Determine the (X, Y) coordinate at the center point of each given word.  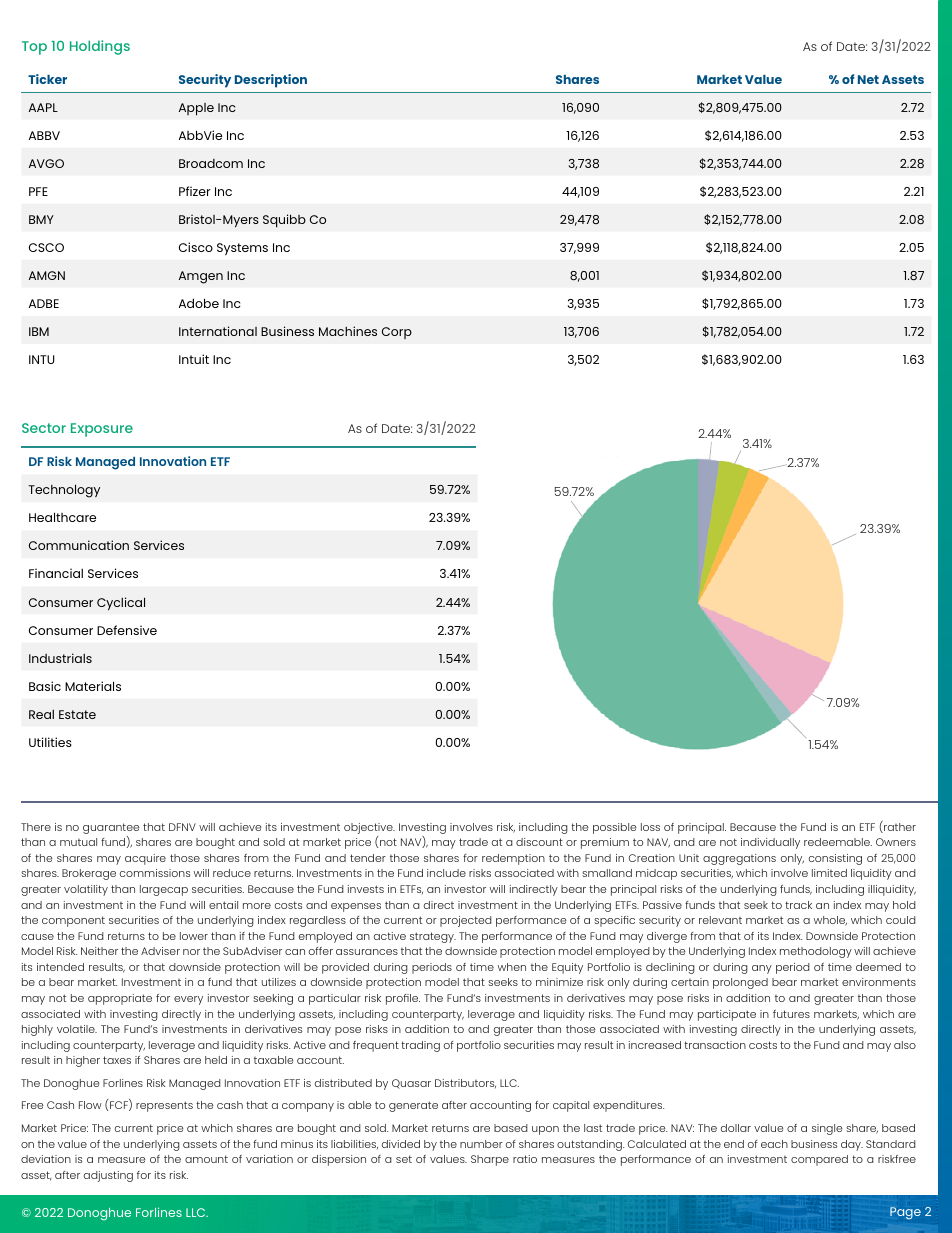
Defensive (127, 630)
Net (868, 79)
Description (271, 81)
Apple (196, 109)
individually (770, 843)
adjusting (108, 1176)
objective (369, 830)
